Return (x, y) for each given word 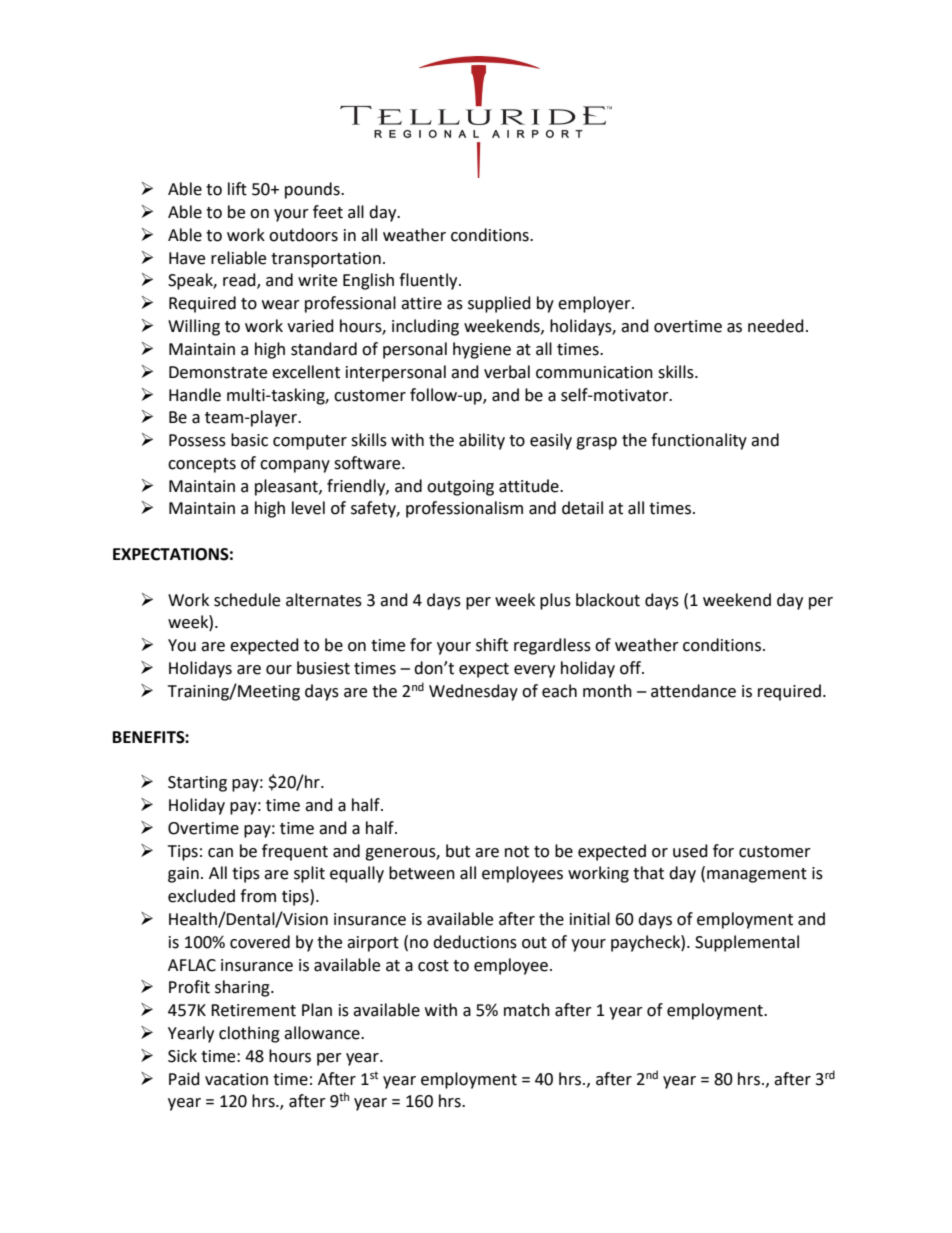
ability (482, 441)
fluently (429, 281)
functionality (699, 441)
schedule (247, 600)
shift (492, 645)
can (220, 853)
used (690, 851)
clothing (249, 1034)
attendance (693, 691)
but (458, 851)
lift (237, 189)
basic (249, 440)
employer (595, 304)
